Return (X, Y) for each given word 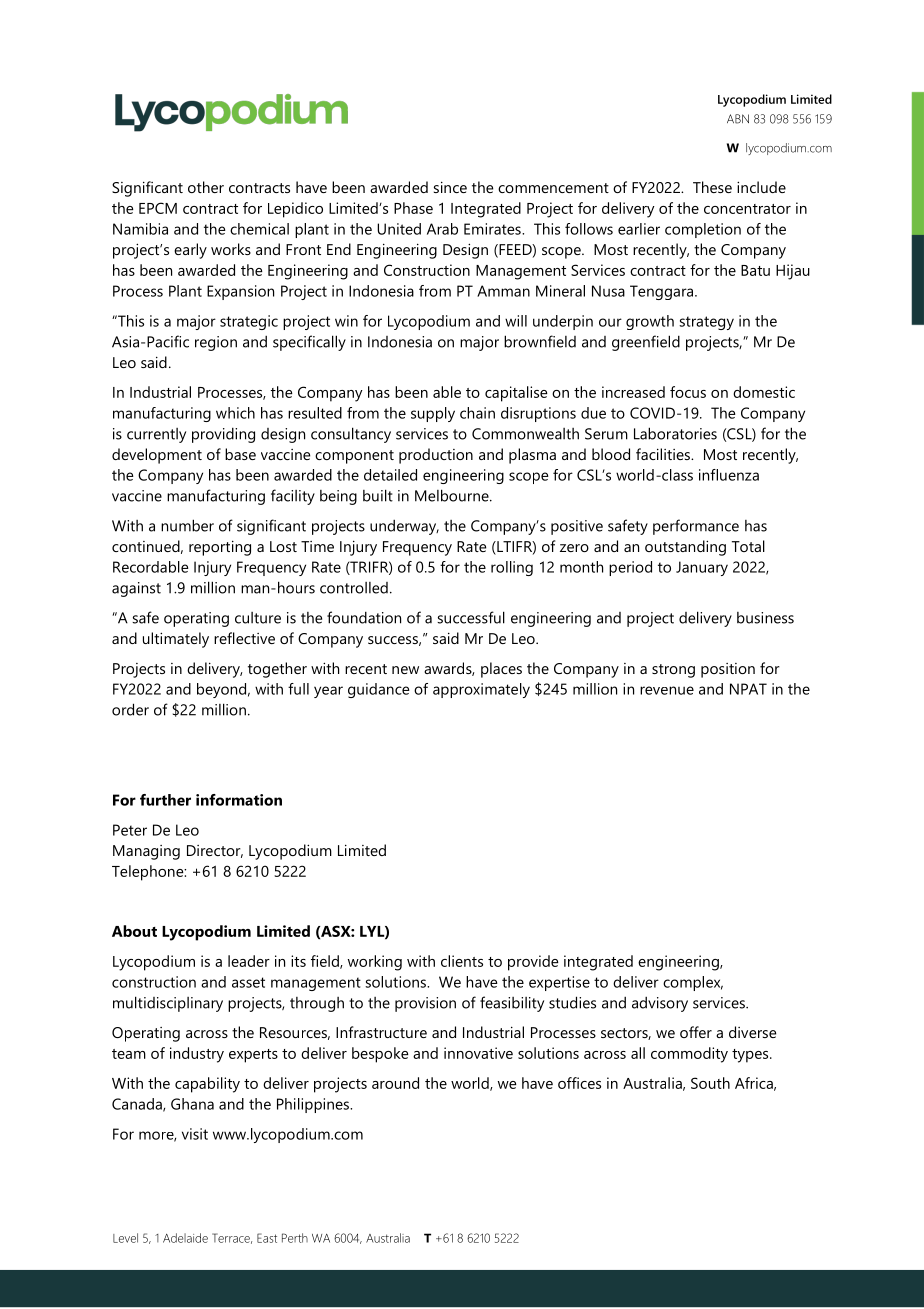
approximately (481, 690)
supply (433, 414)
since (450, 187)
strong (673, 671)
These (712, 187)
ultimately (176, 640)
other (206, 187)
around (395, 1083)
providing (223, 435)
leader (249, 961)
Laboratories (675, 433)
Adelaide (185, 1238)
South (710, 1083)
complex (693, 983)
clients (462, 961)
